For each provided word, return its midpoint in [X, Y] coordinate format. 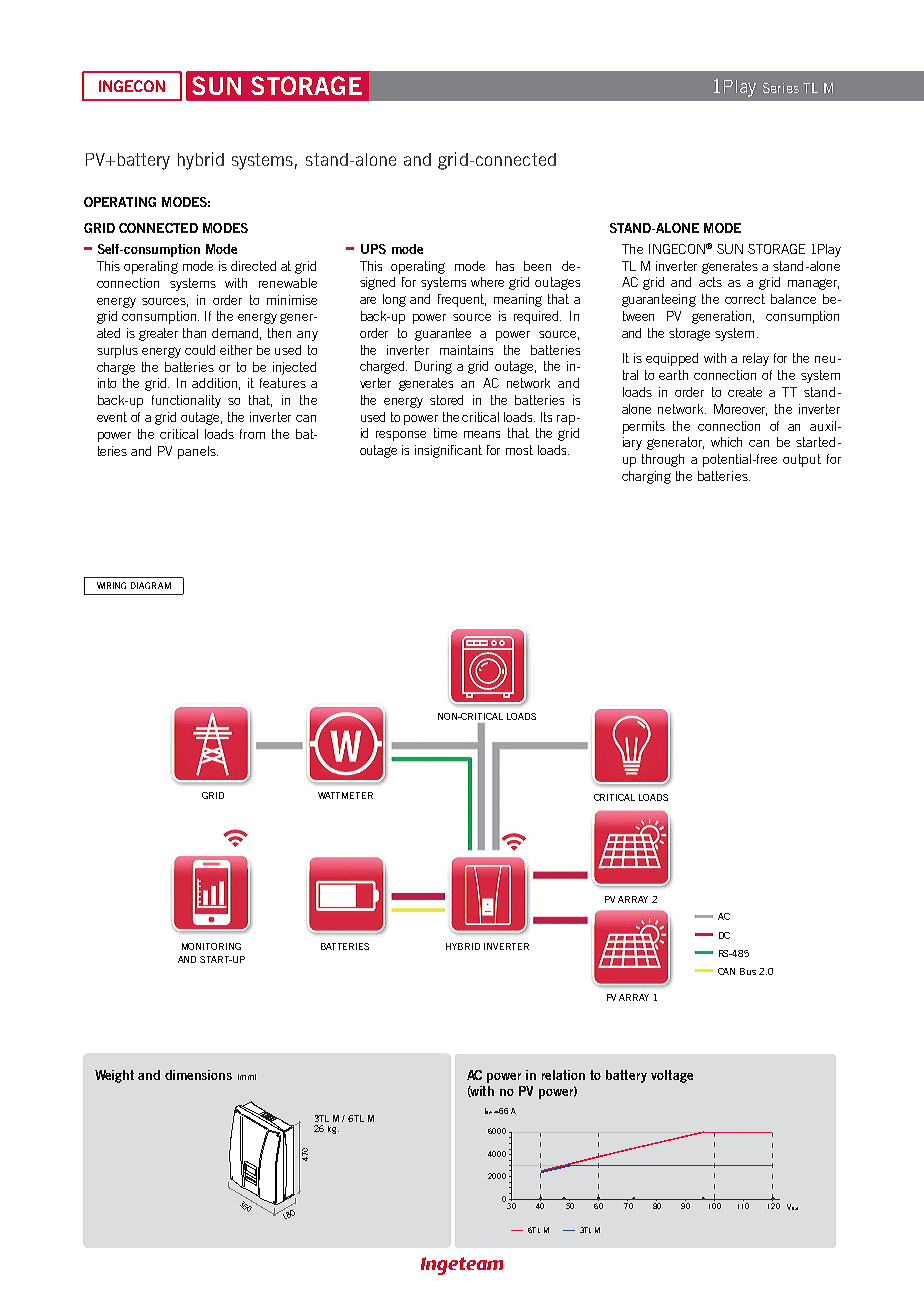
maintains [466, 350]
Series [781, 88]
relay [756, 359]
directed [253, 266]
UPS [373, 249]
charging [646, 477]
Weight [114, 1076]
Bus [748, 971]
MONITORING [211, 946]
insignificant [448, 451]
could [200, 350]
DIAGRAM [151, 585]
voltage [672, 1076]
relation [563, 1075]
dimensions [198, 1075]
